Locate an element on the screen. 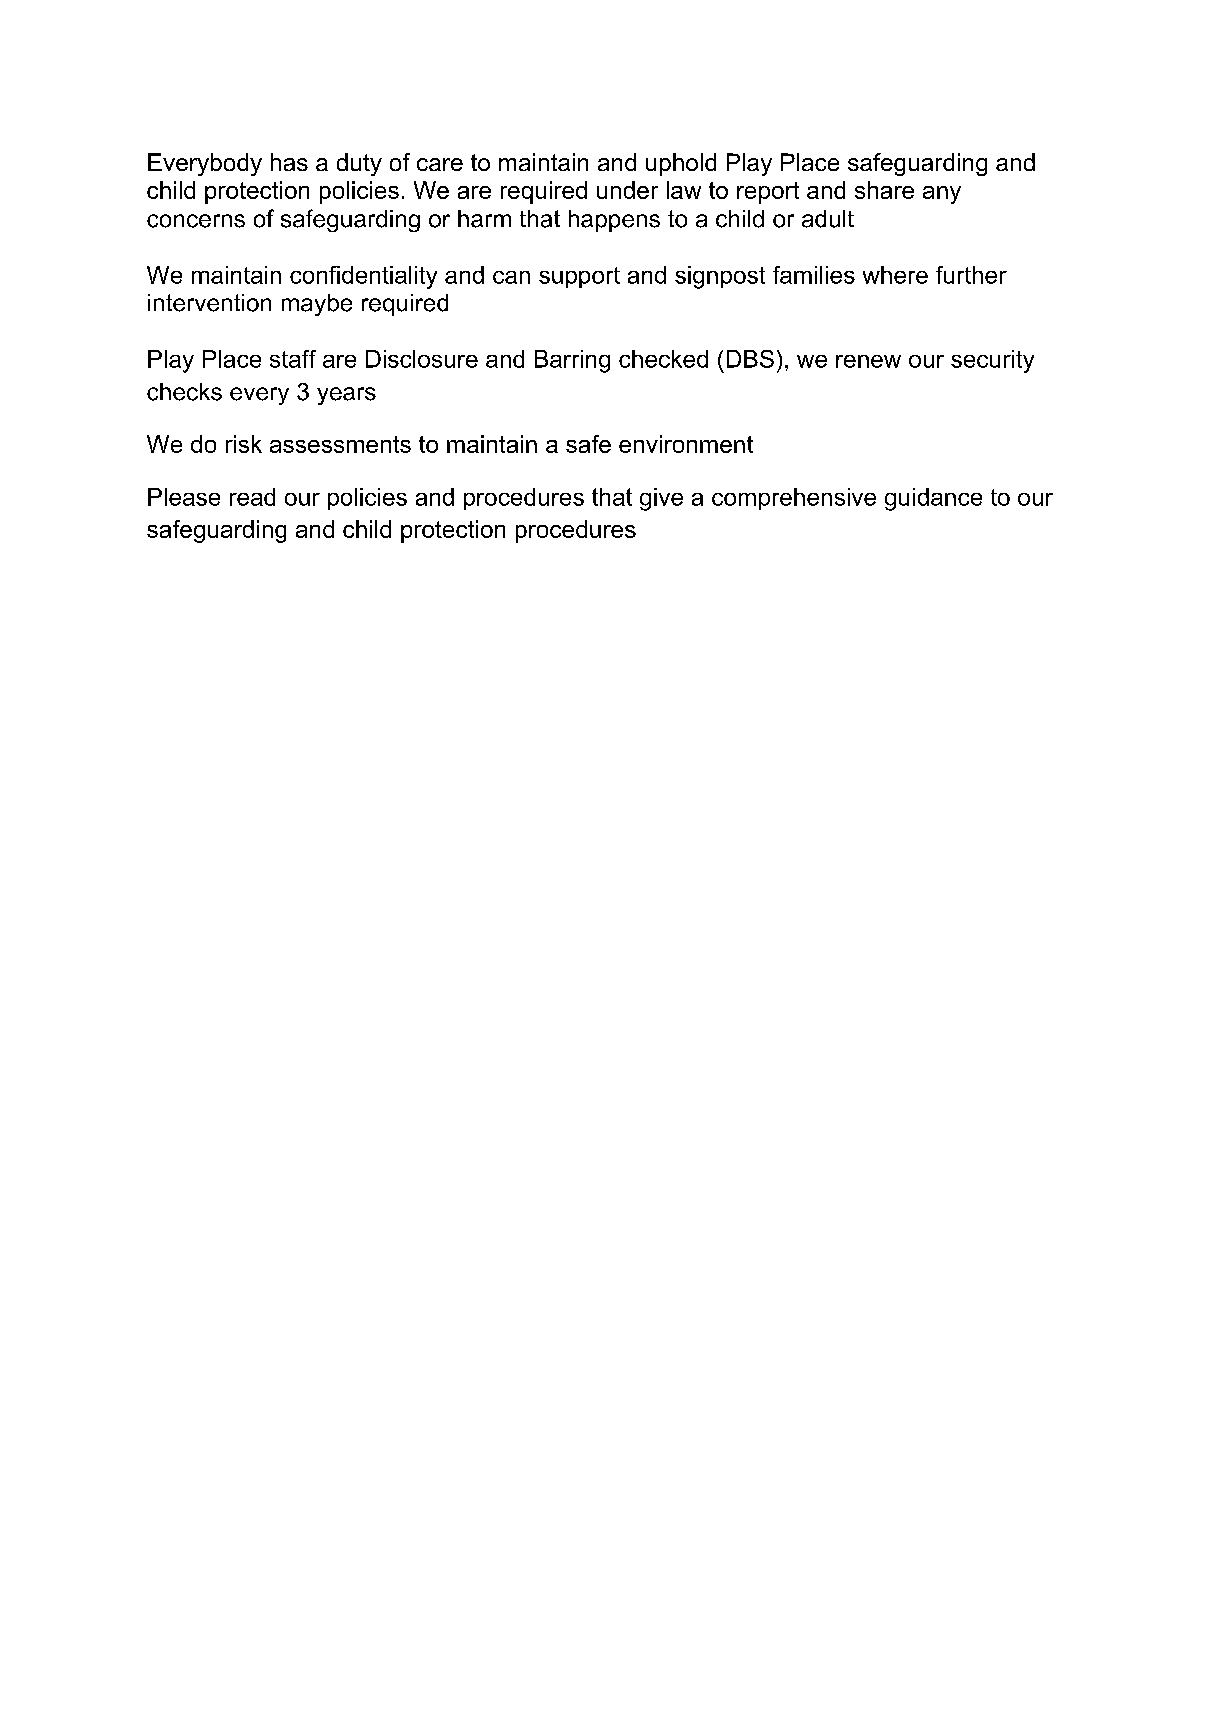  read is located at coordinates (252, 497).
